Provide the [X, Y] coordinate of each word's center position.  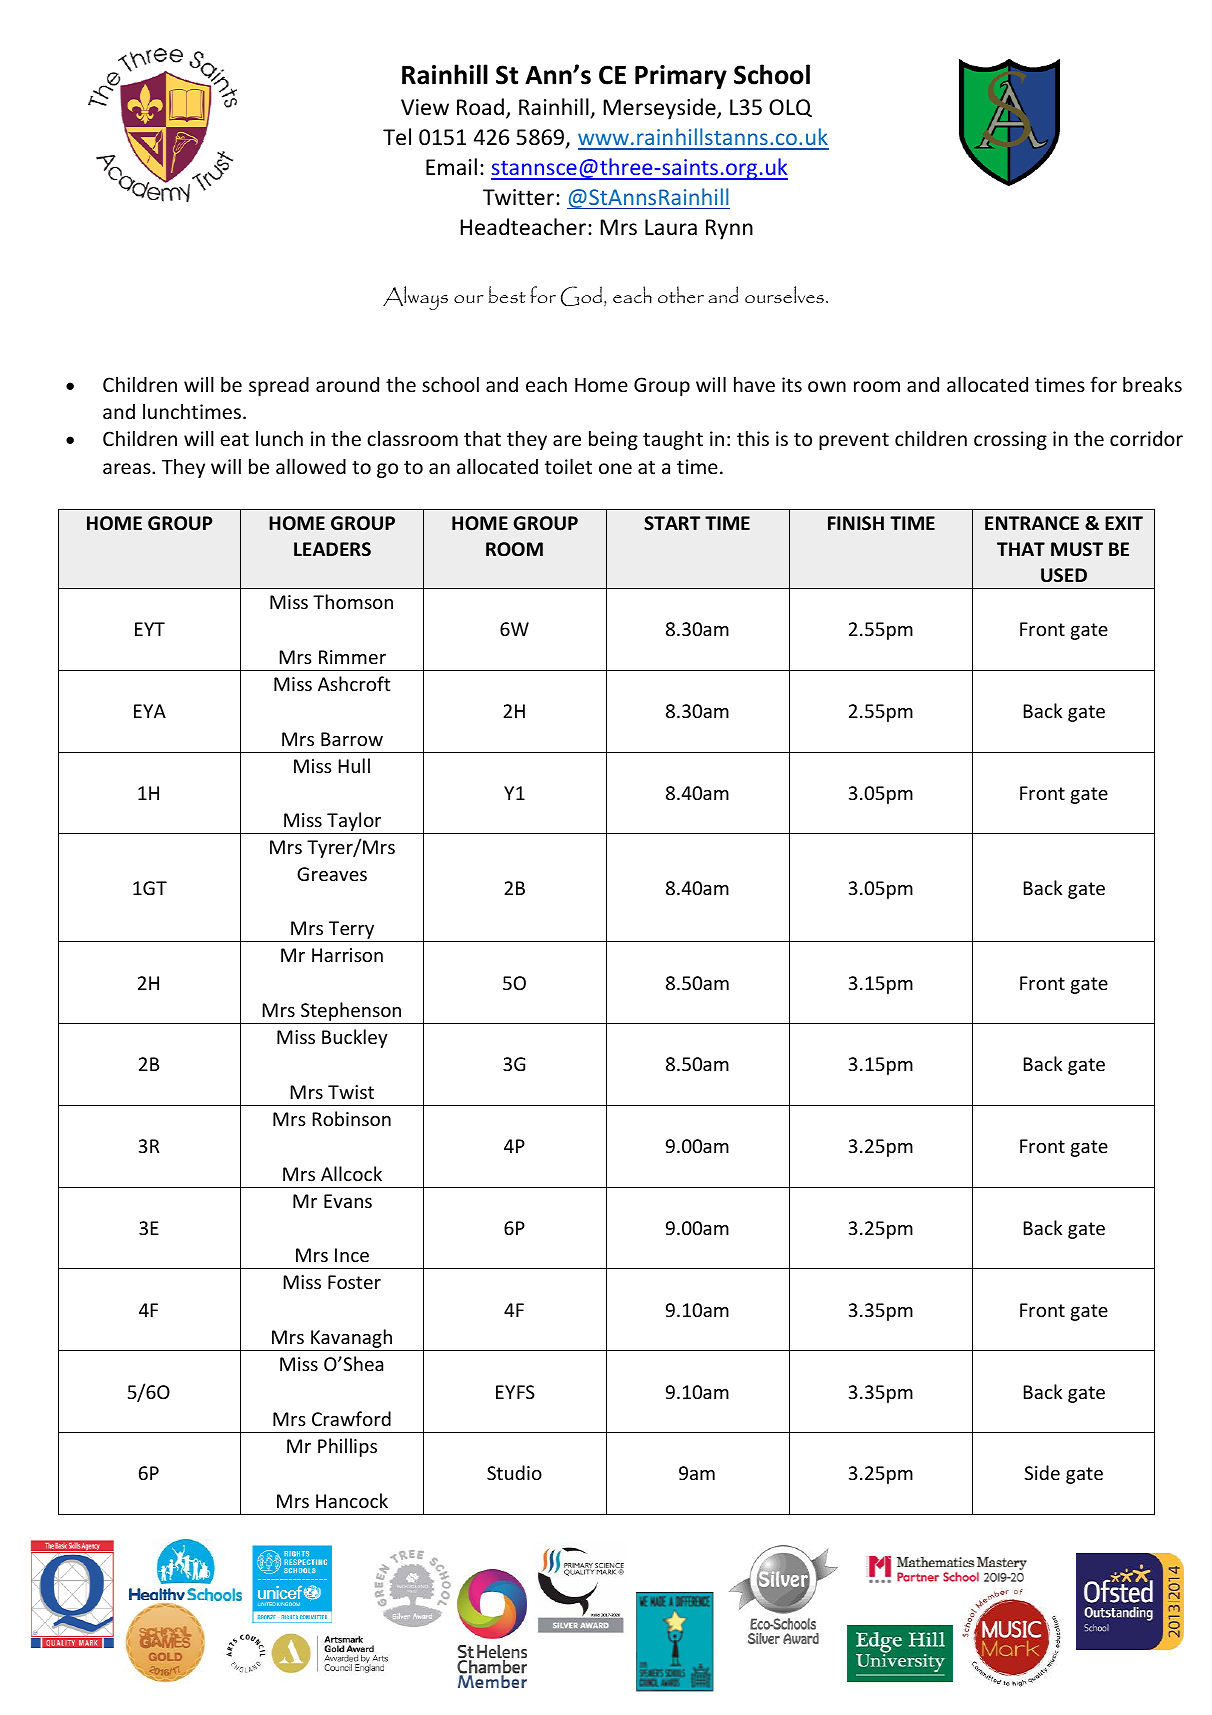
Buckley [355, 1038]
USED [1064, 575]
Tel [397, 137]
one [615, 468]
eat [234, 439]
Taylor [354, 823]
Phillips [347, 1447]
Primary [681, 77]
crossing [1010, 440]
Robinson [351, 1118]
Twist [351, 1092]
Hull [354, 765]
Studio [514, 1472]
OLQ [790, 108]
